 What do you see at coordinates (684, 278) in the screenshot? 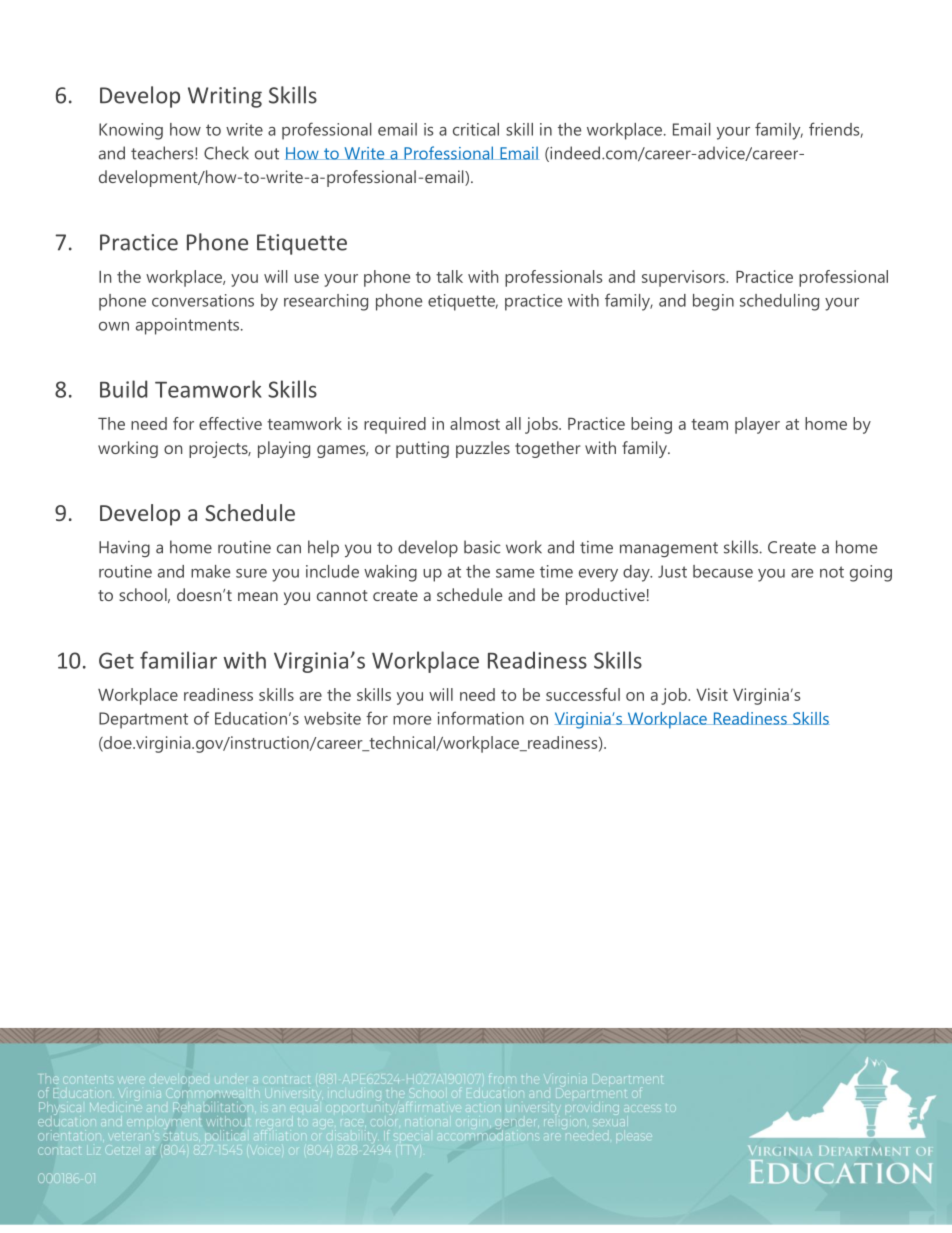
I see `supervisors` at bounding box center [684, 278].
